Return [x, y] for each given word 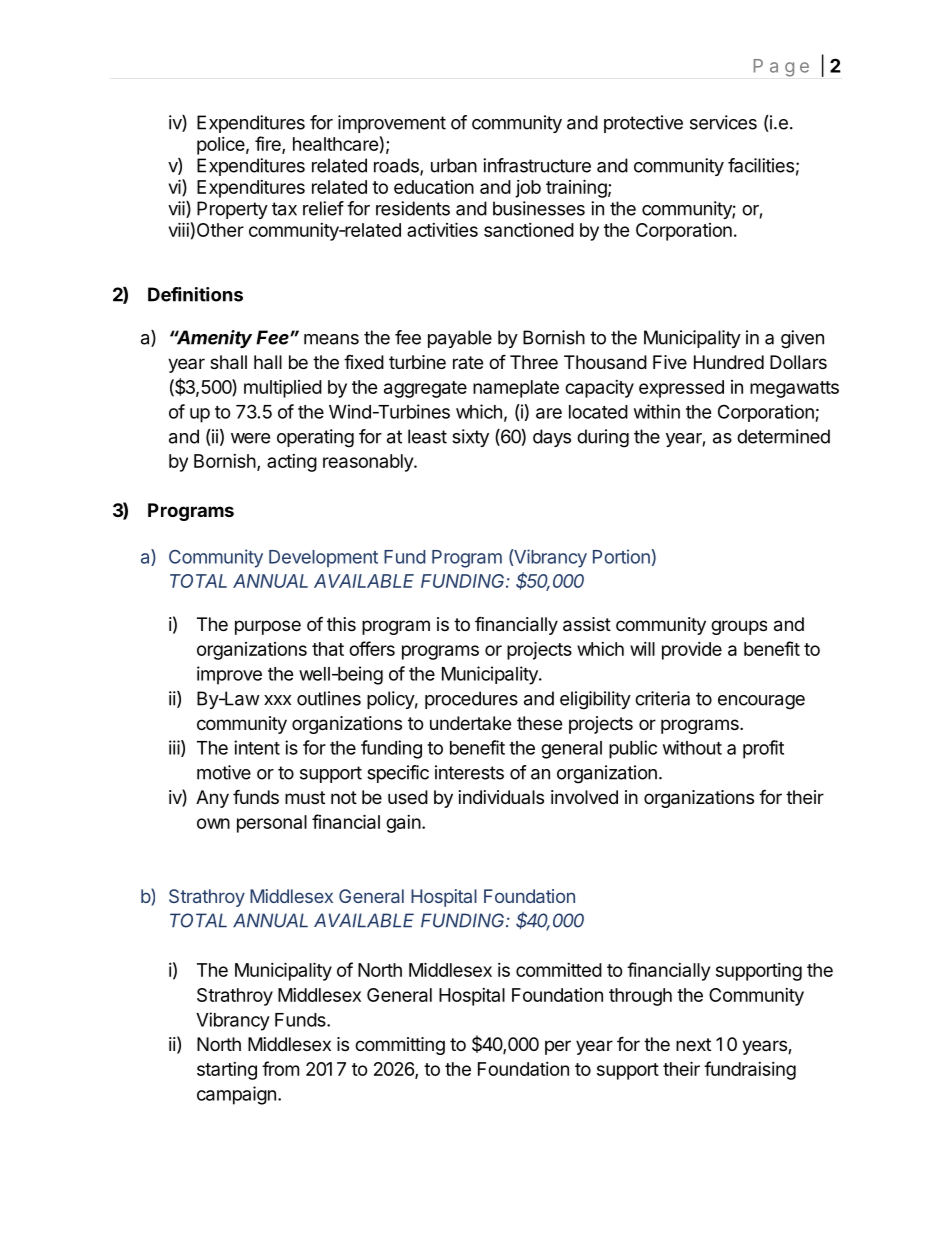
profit [763, 749]
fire [269, 144]
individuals [501, 797]
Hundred [729, 362]
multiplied [283, 388]
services [723, 122]
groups [739, 627]
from [280, 1068]
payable [460, 339]
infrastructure [537, 165]
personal [272, 824]
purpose [268, 627]
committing [400, 1046]
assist [587, 624]
